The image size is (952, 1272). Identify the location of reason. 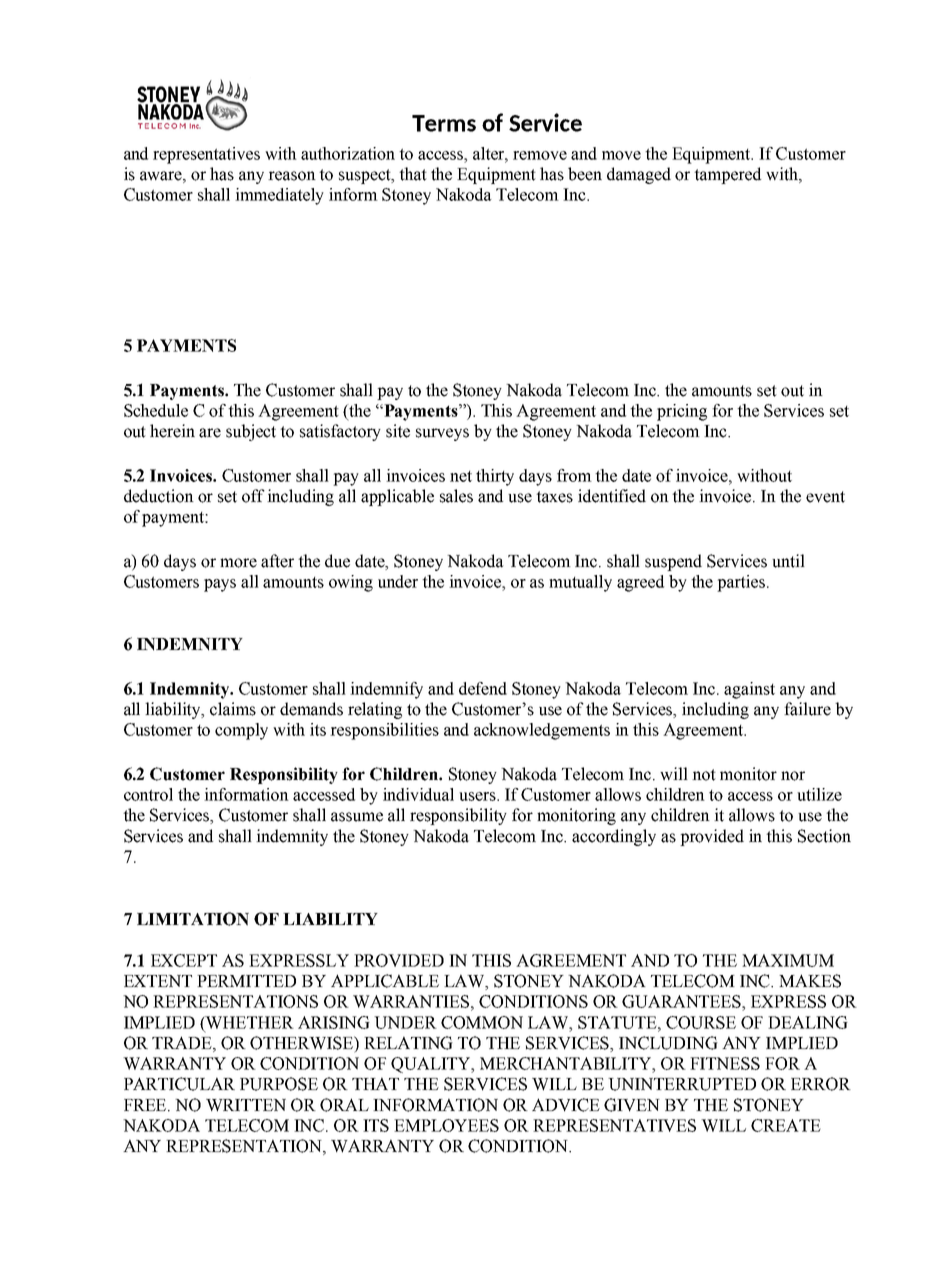
(292, 176).
